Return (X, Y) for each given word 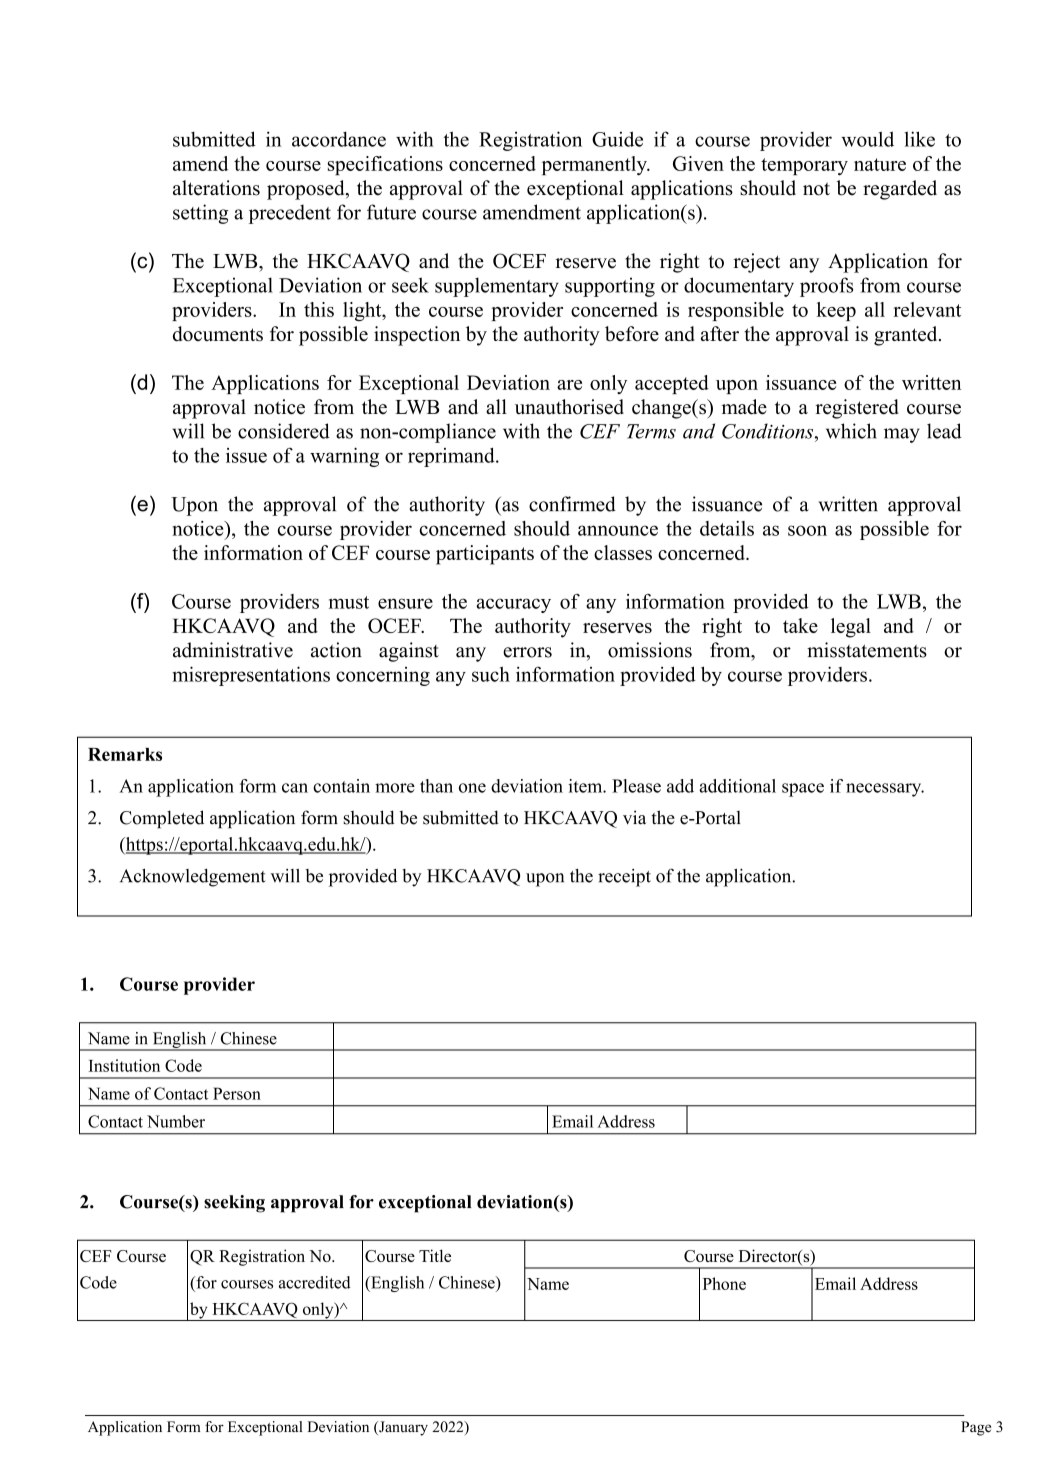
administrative (233, 650)
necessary (885, 790)
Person (237, 1093)
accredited (315, 1282)
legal (851, 628)
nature (880, 164)
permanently (595, 166)
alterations (216, 188)
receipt (624, 878)
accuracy (513, 605)
